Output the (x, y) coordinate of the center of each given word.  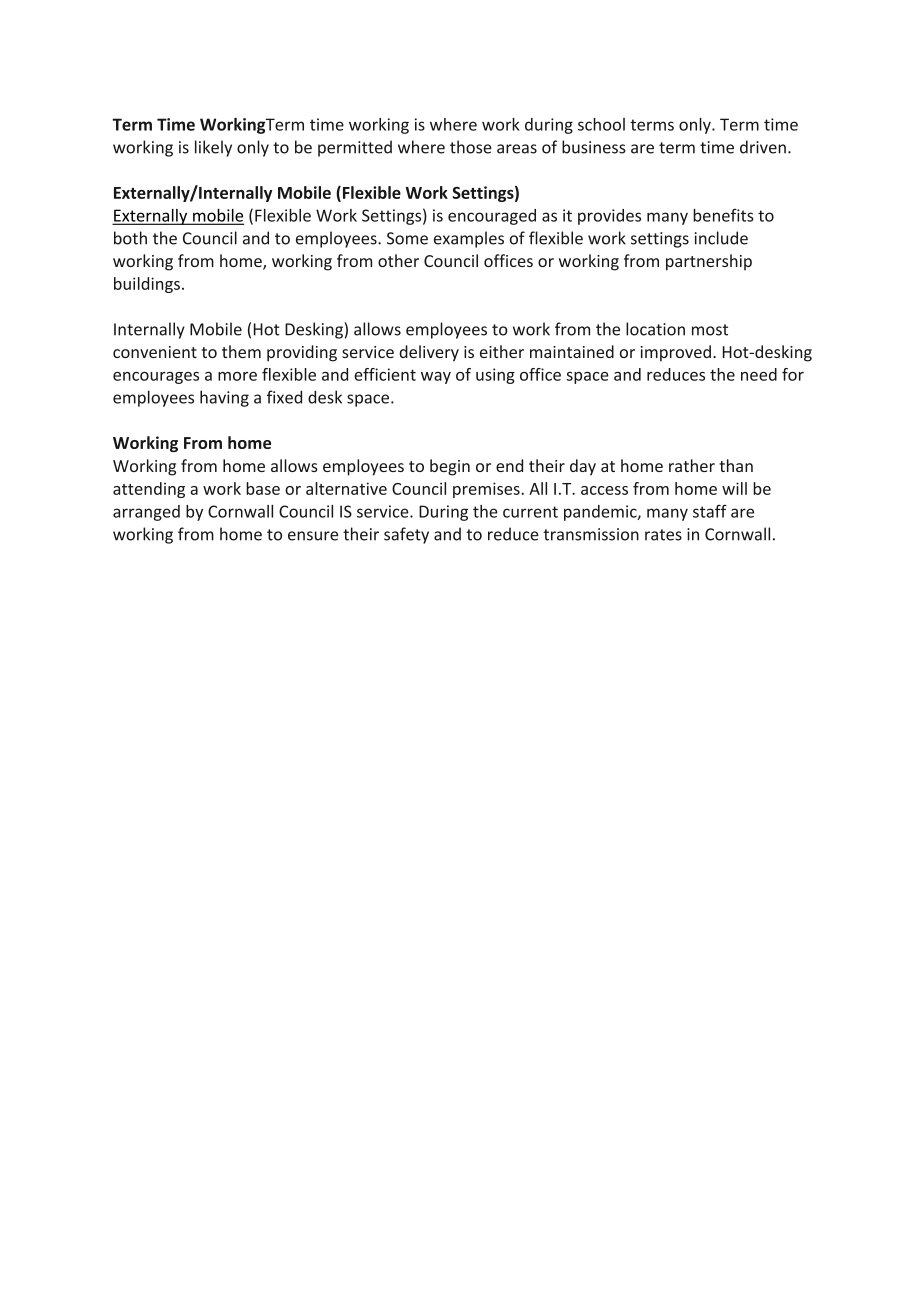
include (721, 238)
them (241, 351)
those (471, 147)
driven (763, 147)
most (710, 330)
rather (692, 465)
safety (406, 535)
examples (469, 239)
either (502, 351)
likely (213, 148)
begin (450, 467)
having (224, 398)
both (130, 238)
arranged (146, 513)
